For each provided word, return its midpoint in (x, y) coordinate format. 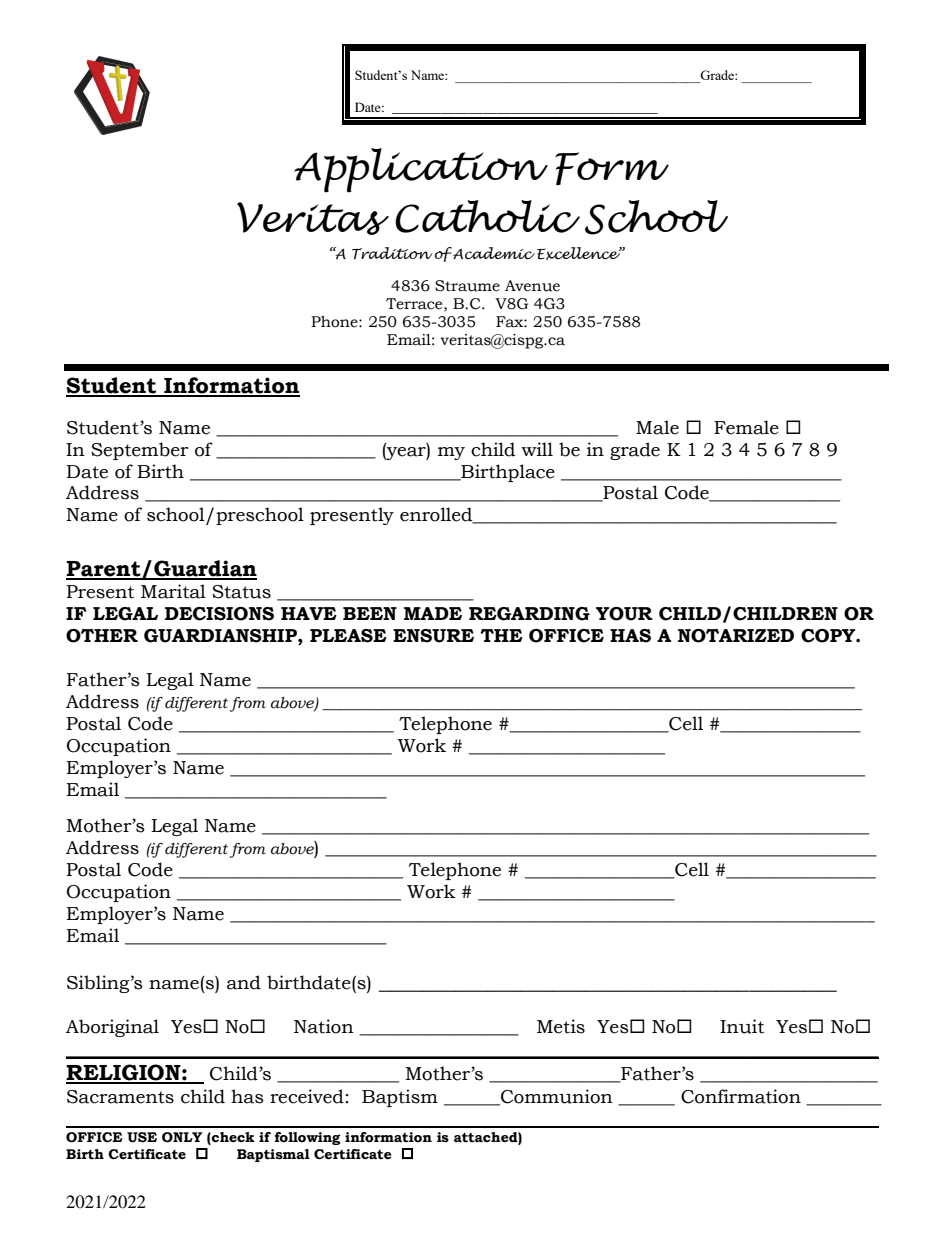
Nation (324, 1026)
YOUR (624, 614)
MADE (433, 613)
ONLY (182, 1137)
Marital (173, 591)
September (140, 451)
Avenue (532, 286)
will (537, 449)
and (244, 982)
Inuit (742, 1026)
